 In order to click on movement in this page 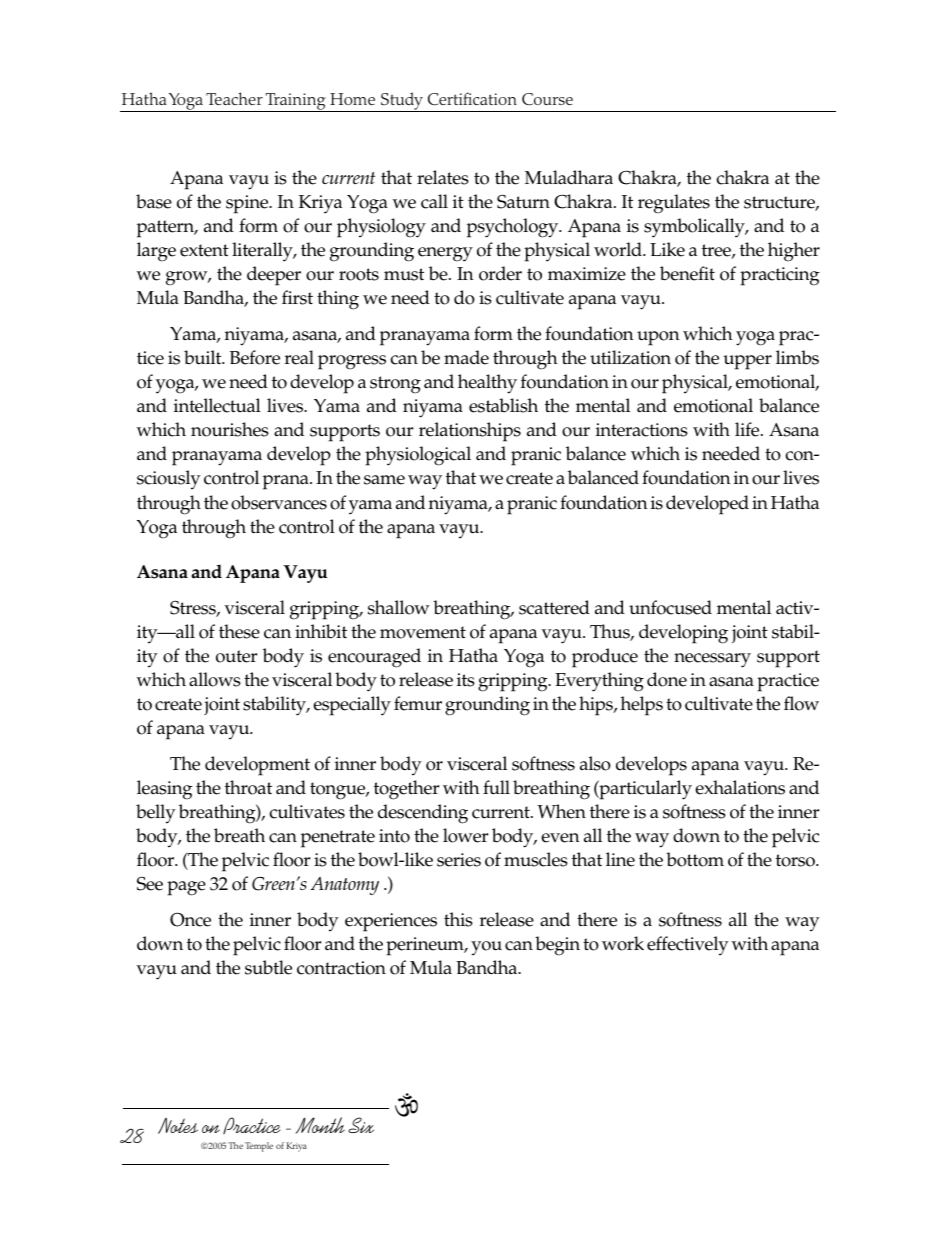, I will do `click(423, 632)`.
